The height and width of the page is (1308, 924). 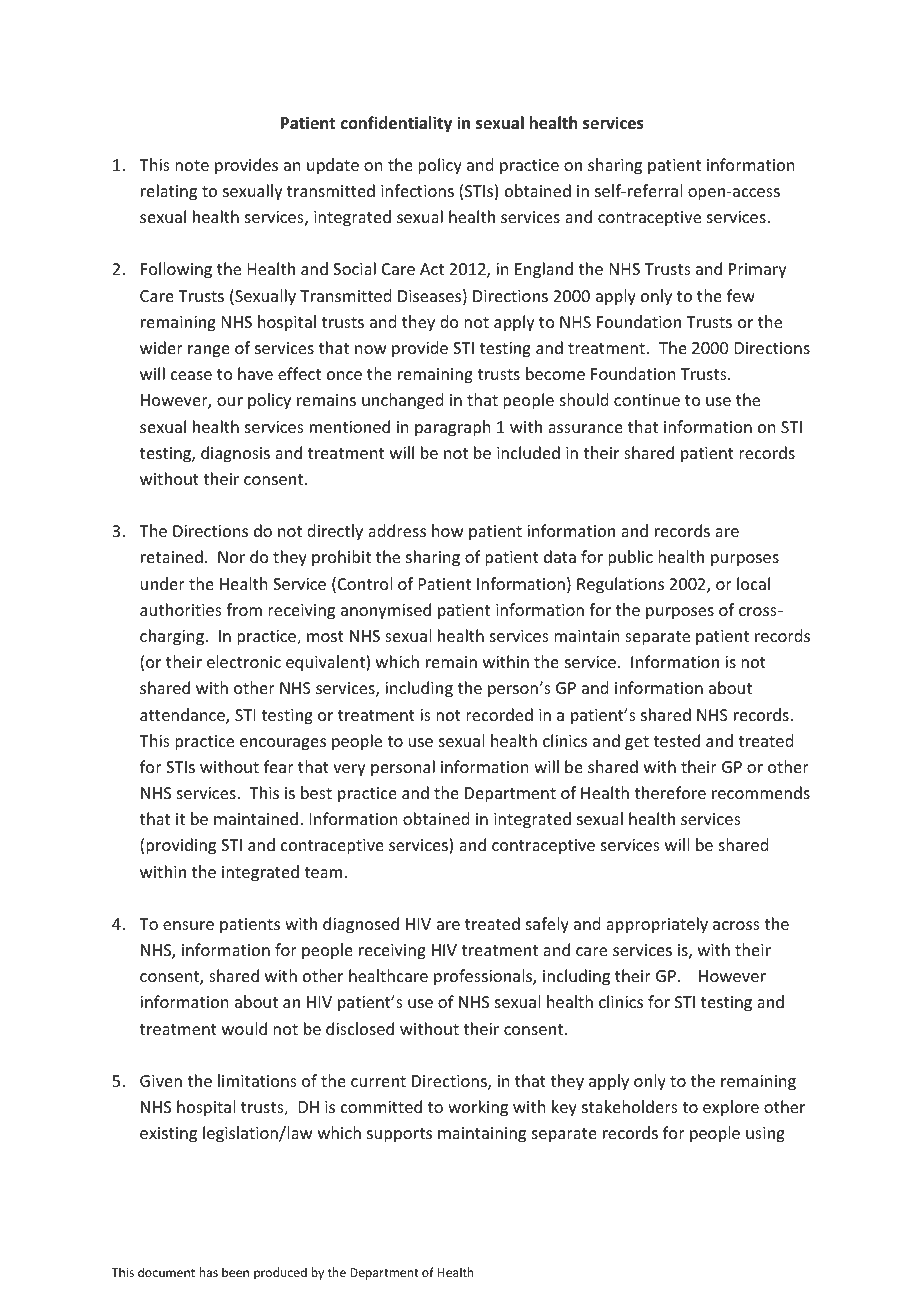 I want to click on safely, so click(x=547, y=925).
